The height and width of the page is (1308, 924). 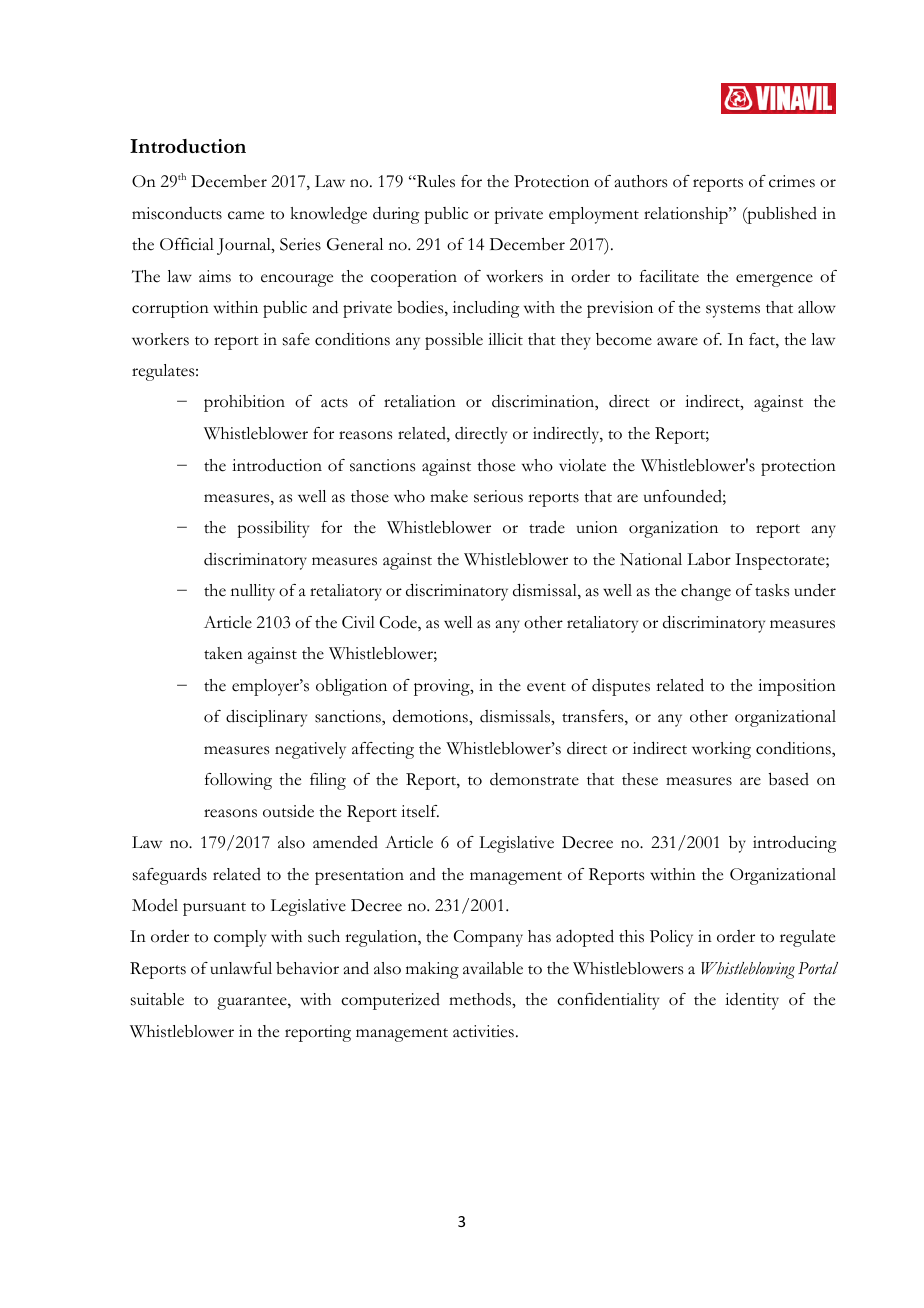 I want to click on came, so click(x=246, y=215).
